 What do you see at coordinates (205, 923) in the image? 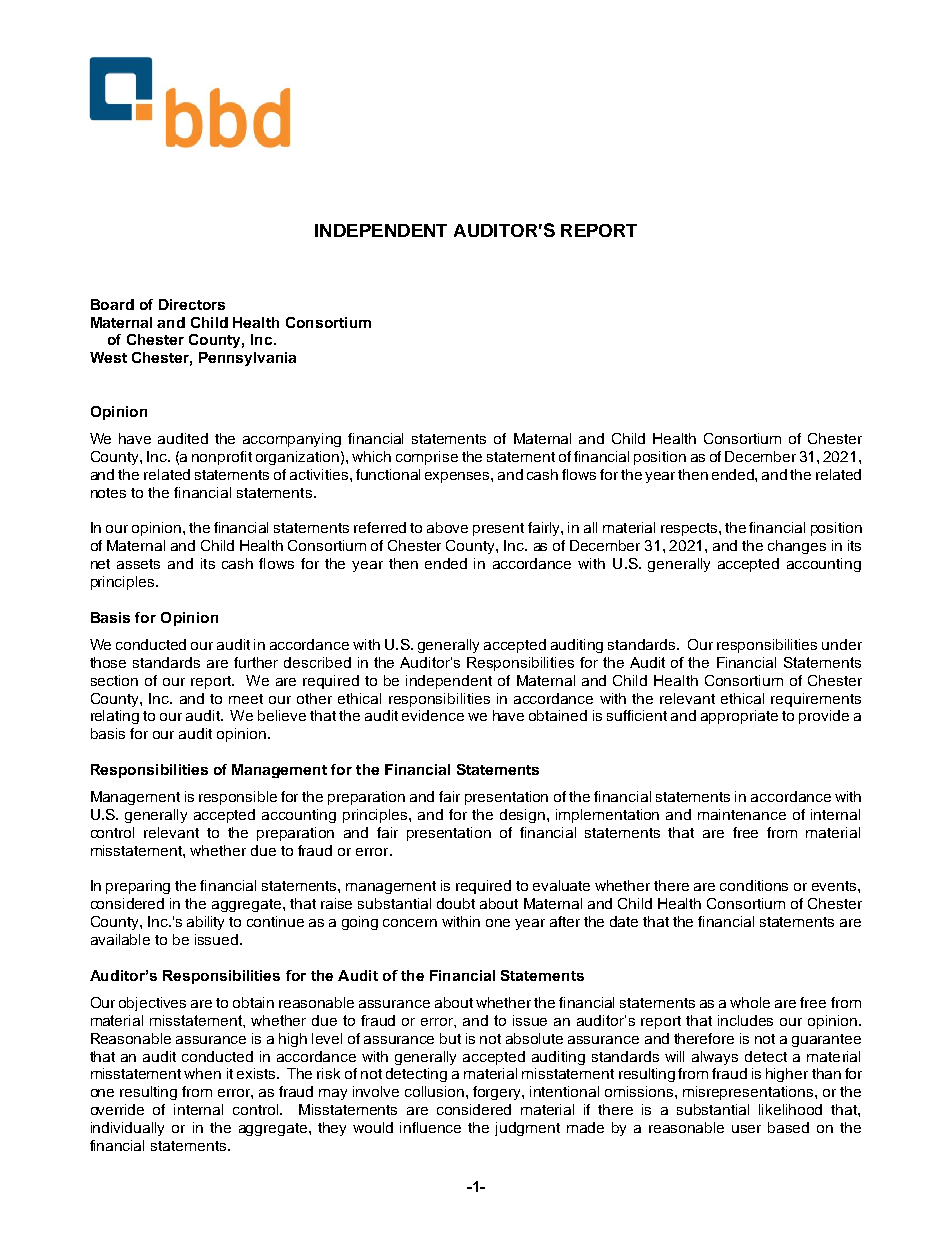
I see `ability` at bounding box center [205, 923].
